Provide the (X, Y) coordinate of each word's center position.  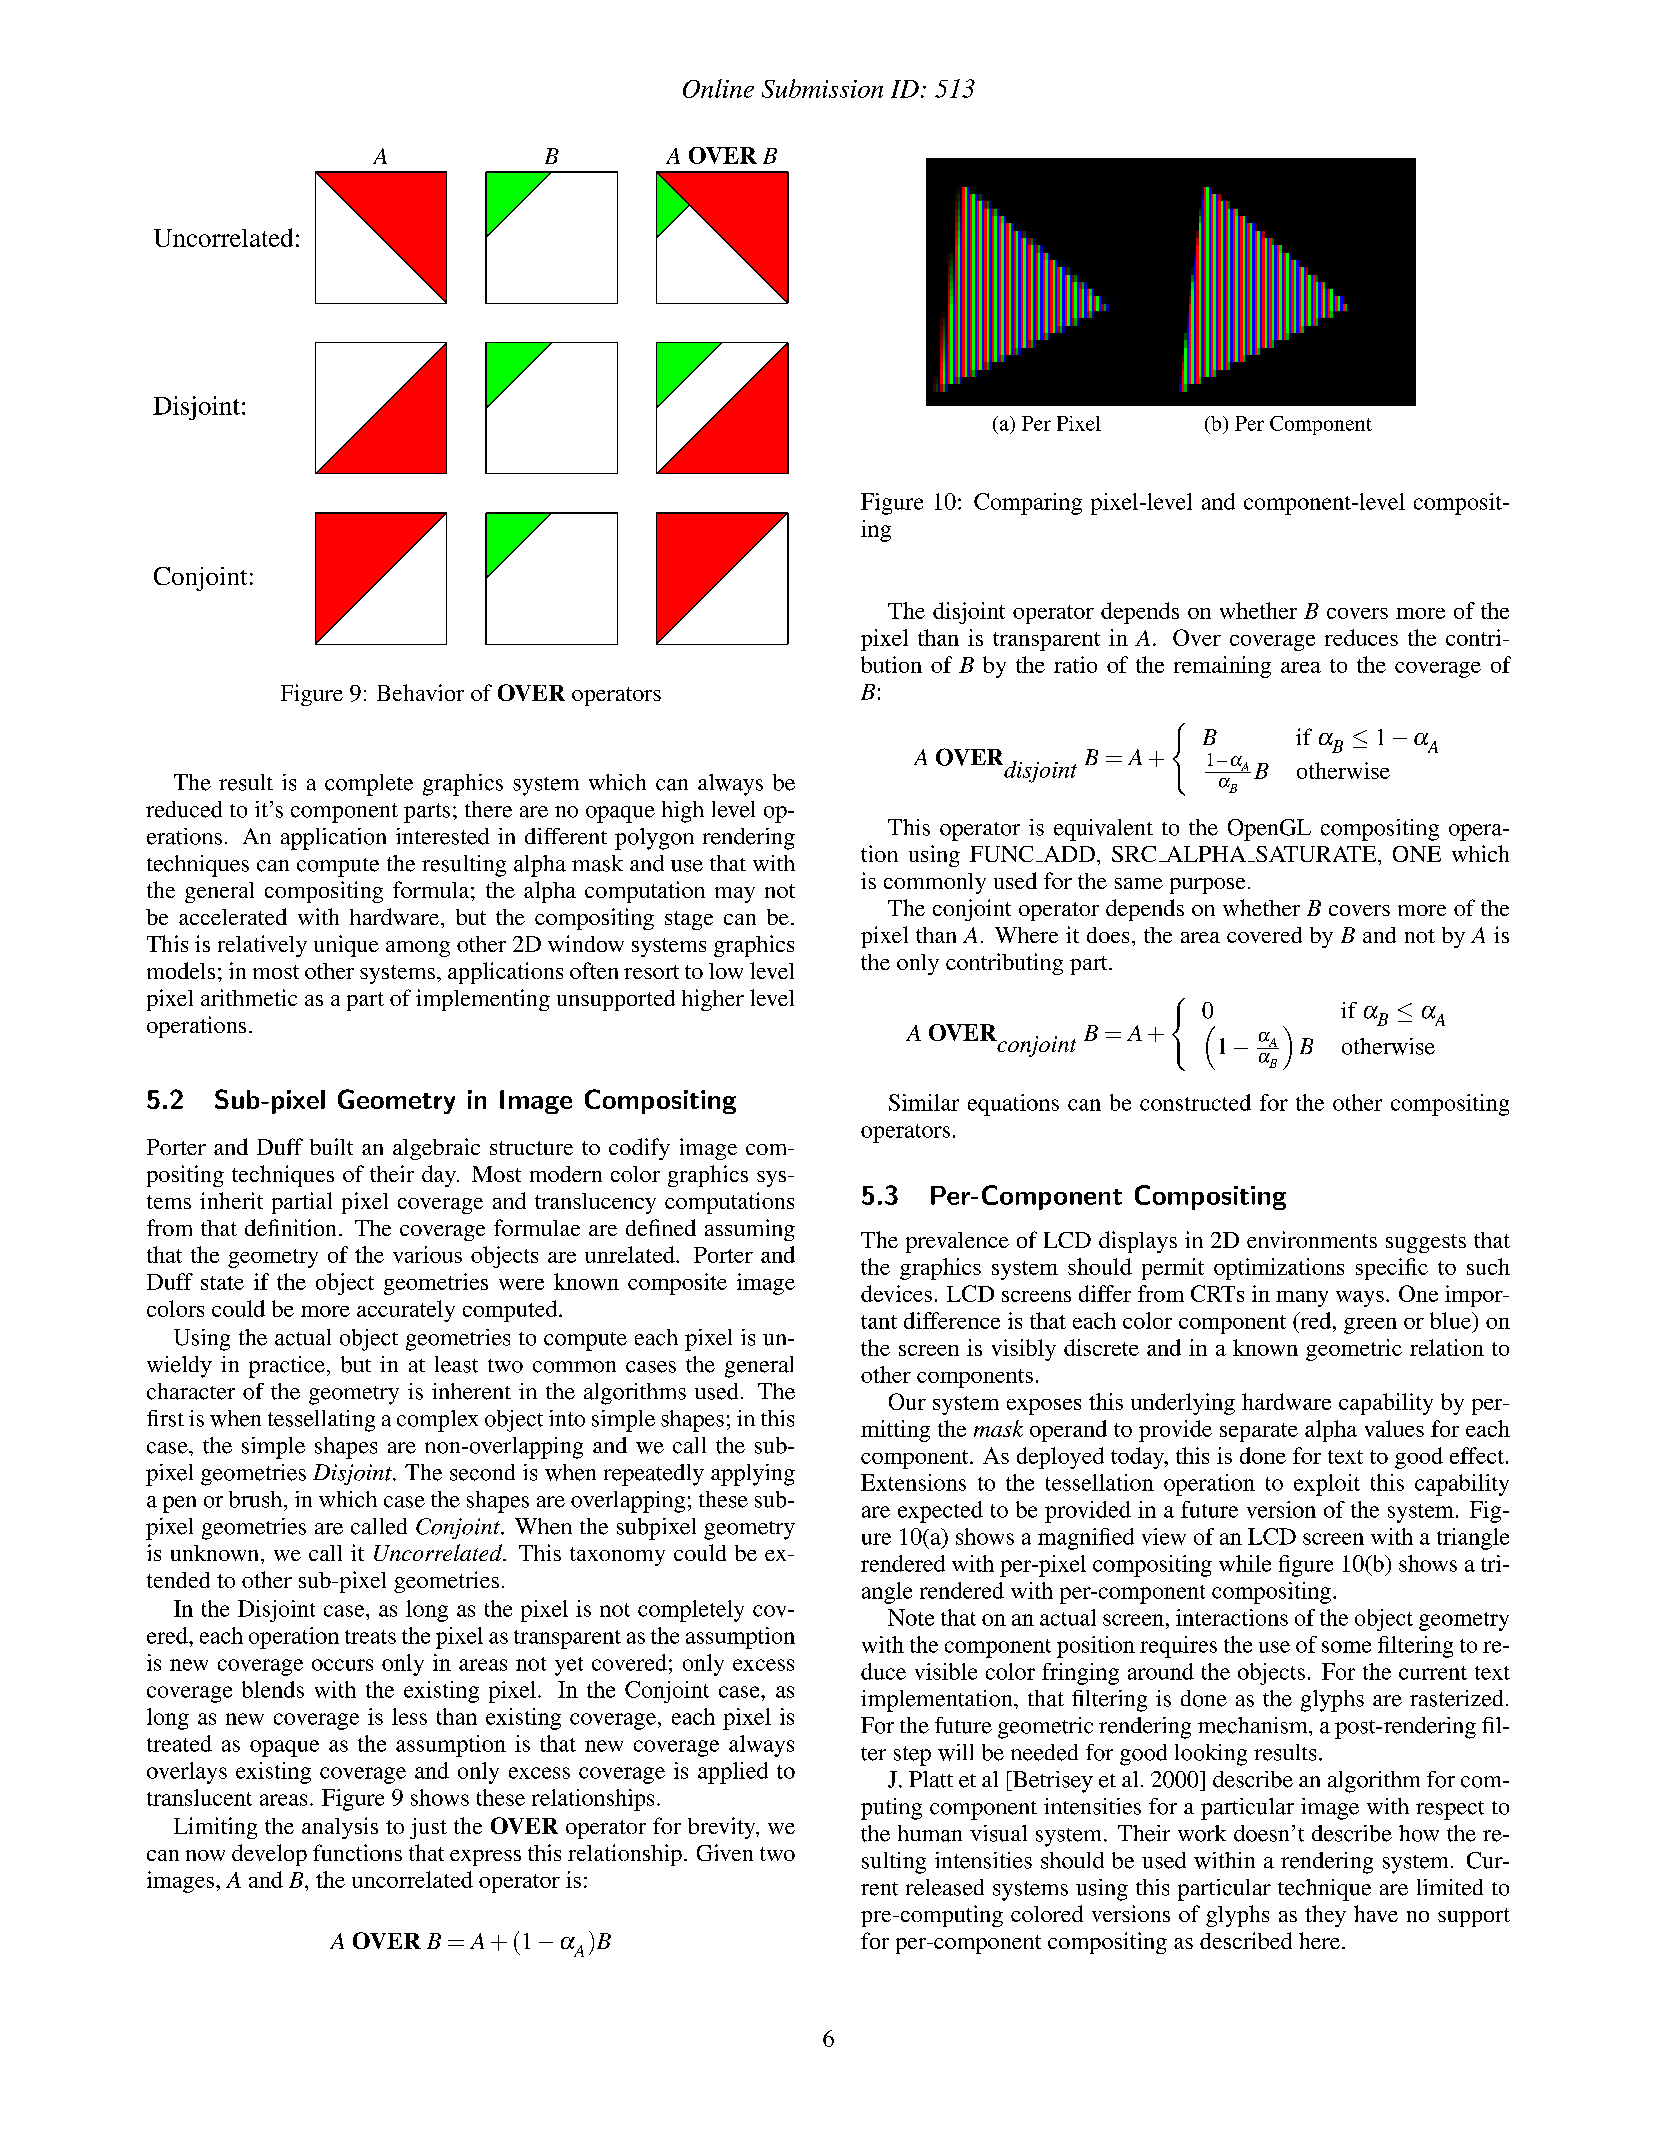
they (1325, 1916)
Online (718, 88)
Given (725, 1852)
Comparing (1028, 504)
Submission (822, 88)
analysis (340, 1828)
